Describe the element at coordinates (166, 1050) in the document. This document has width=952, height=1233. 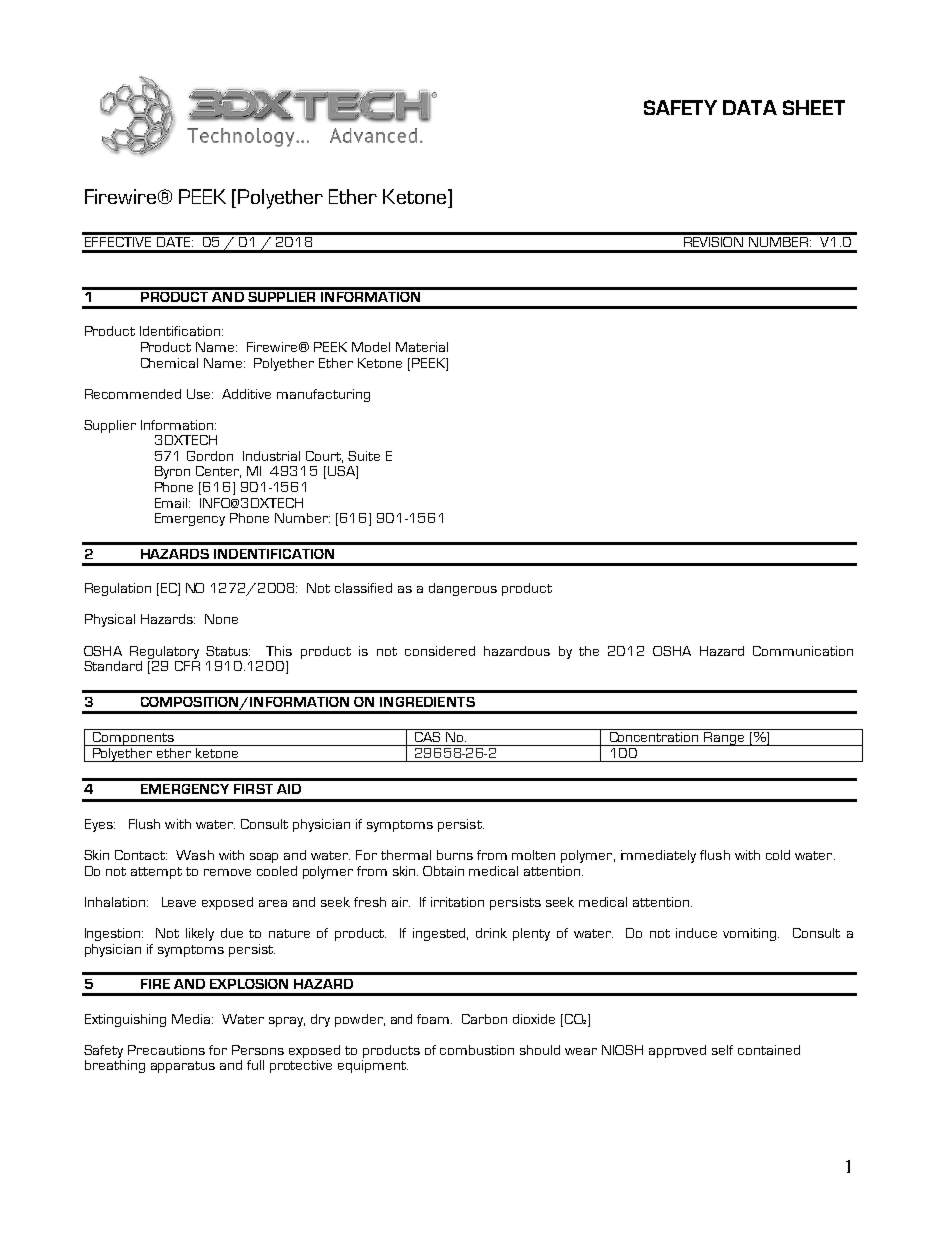
I see `Precautions` at that location.
